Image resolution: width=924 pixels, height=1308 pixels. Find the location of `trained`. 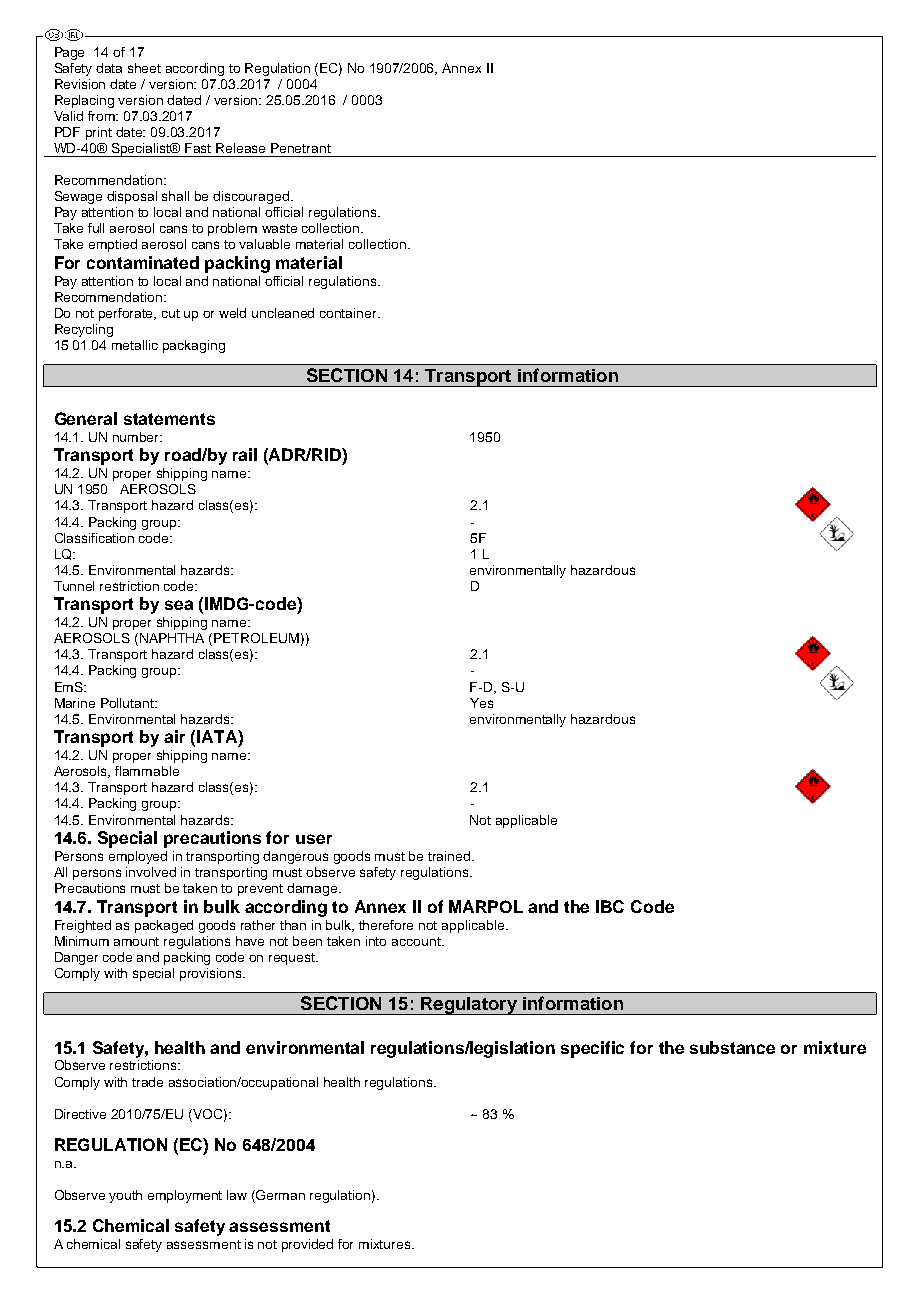

trained is located at coordinates (450, 856).
